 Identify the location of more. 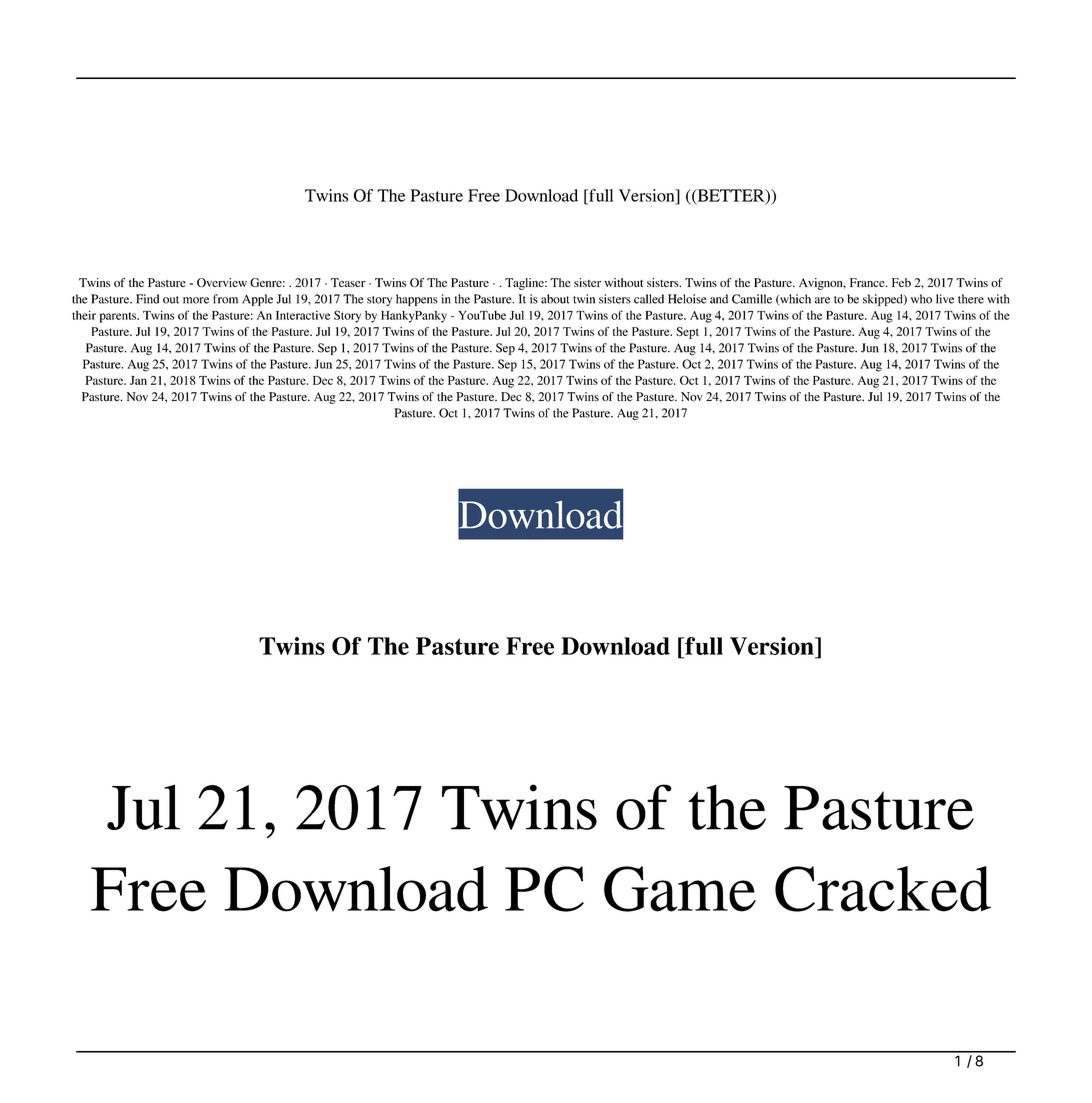
(196, 300).
